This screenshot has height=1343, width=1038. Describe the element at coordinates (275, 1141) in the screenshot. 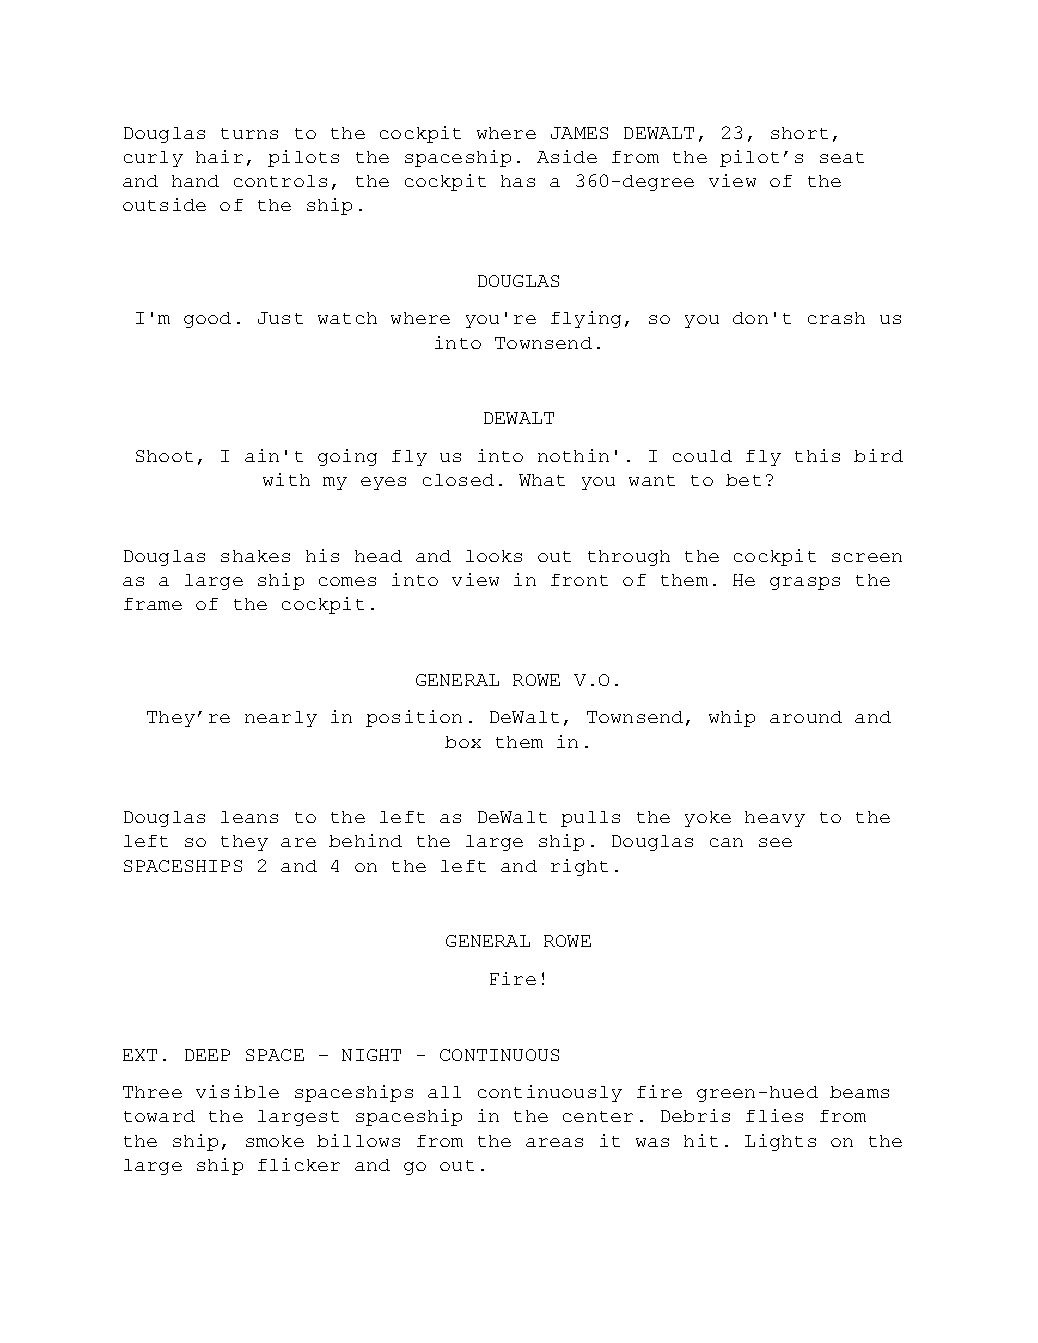

I see `smoke` at that location.
